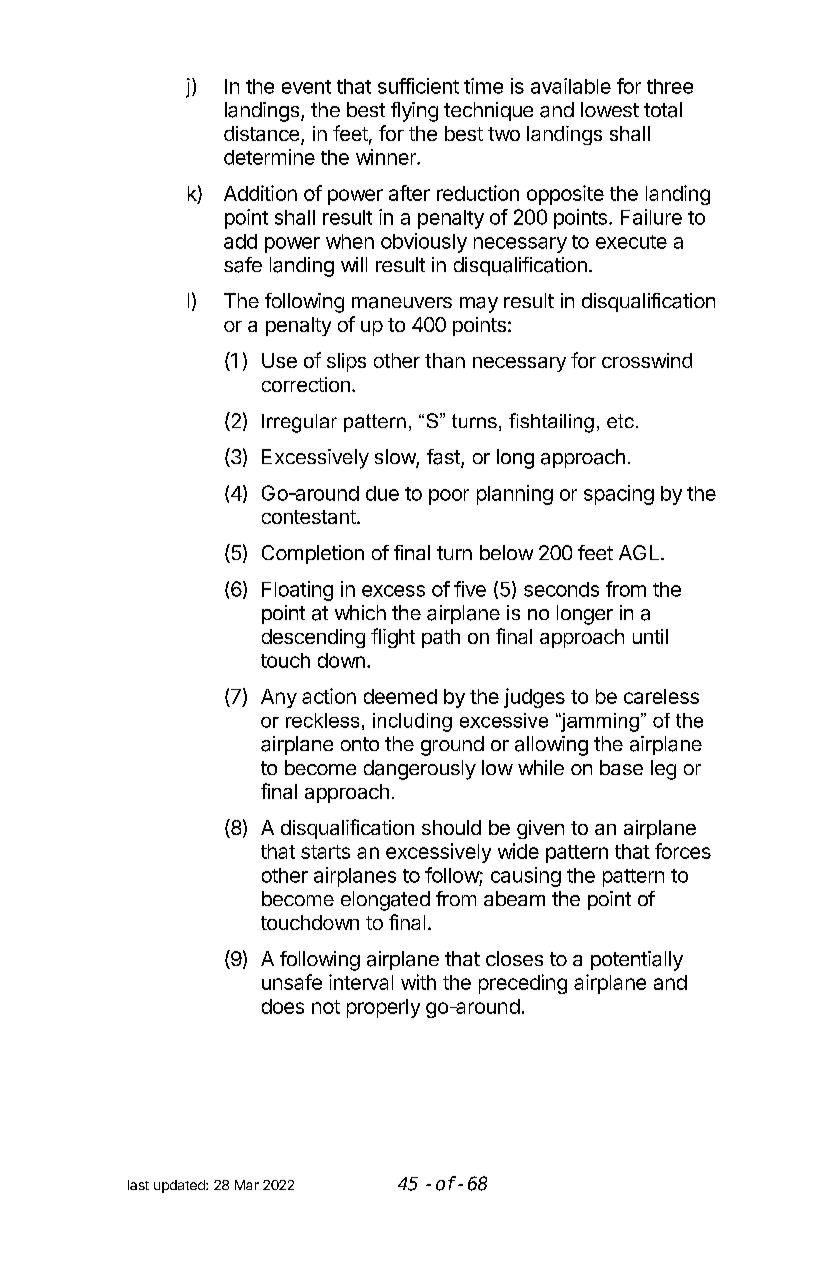  What do you see at coordinates (637, 961) in the document?
I see `potentially` at bounding box center [637, 961].
